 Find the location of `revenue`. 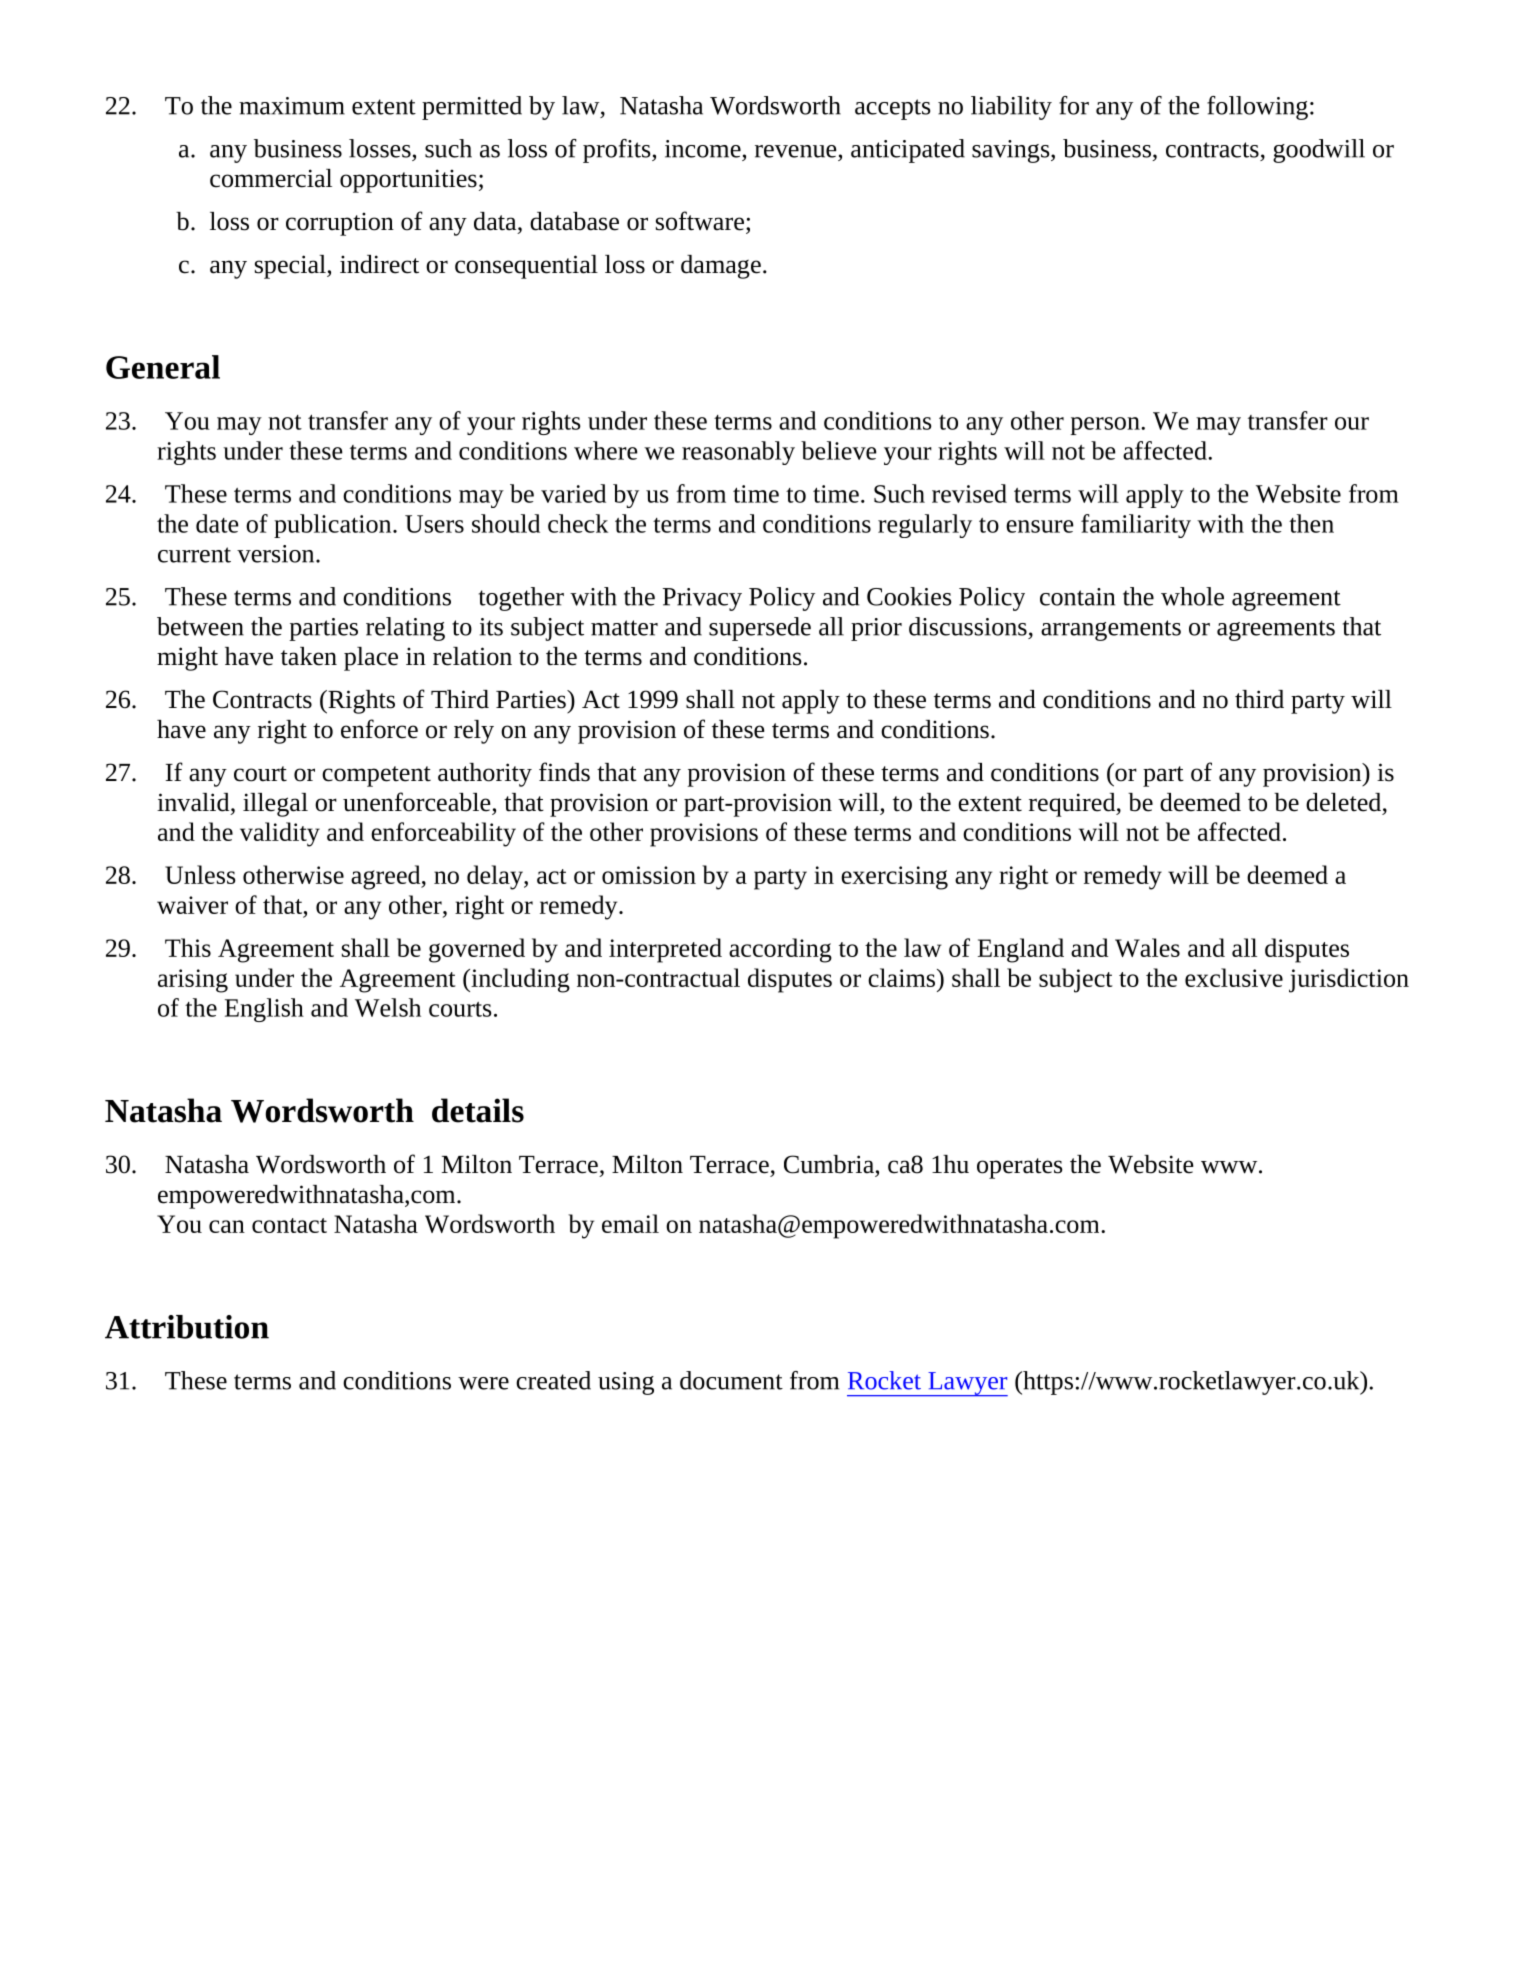

revenue is located at coordinates (796, 151).
